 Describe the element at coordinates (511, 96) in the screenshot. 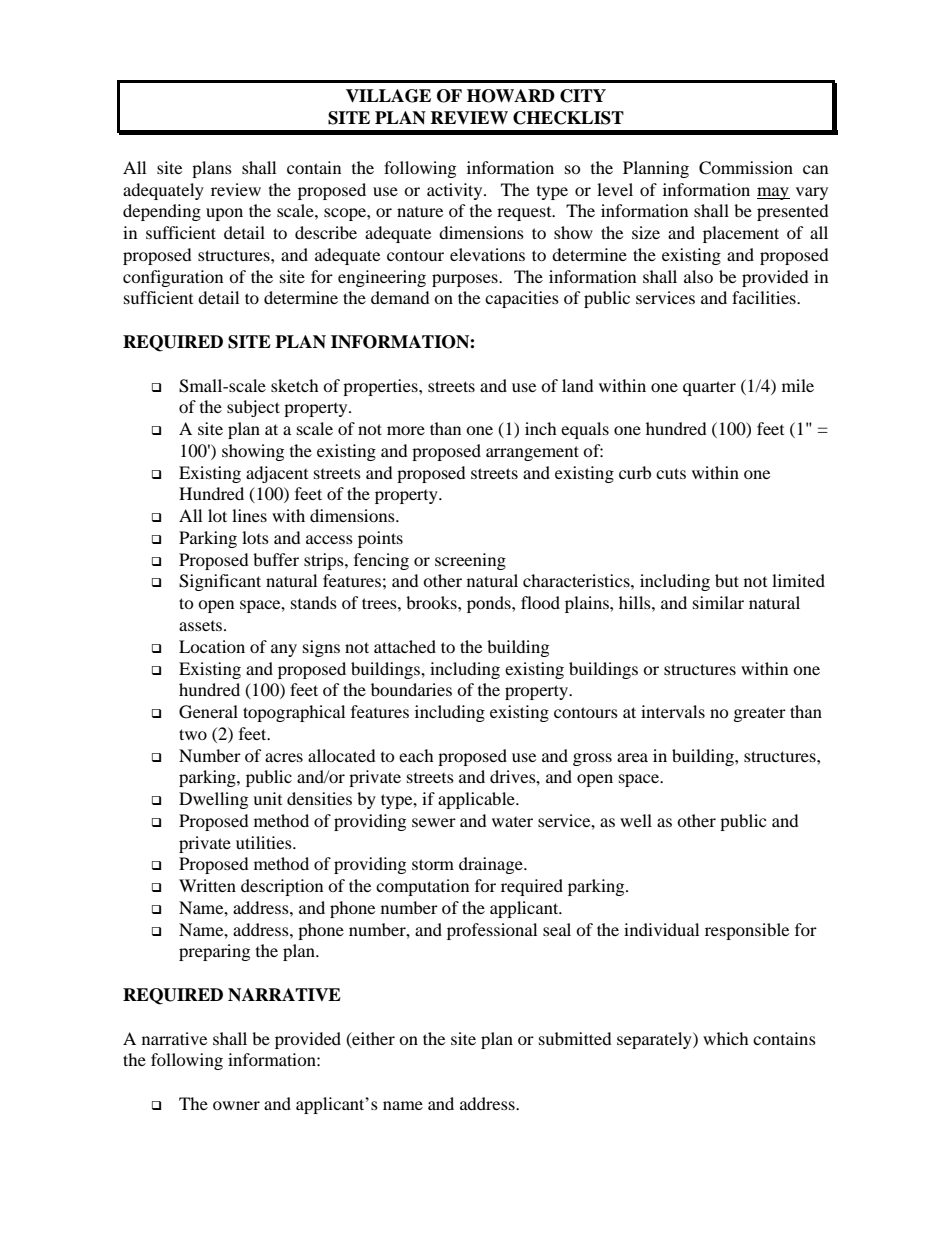

I see `HOWARD` at that location.
